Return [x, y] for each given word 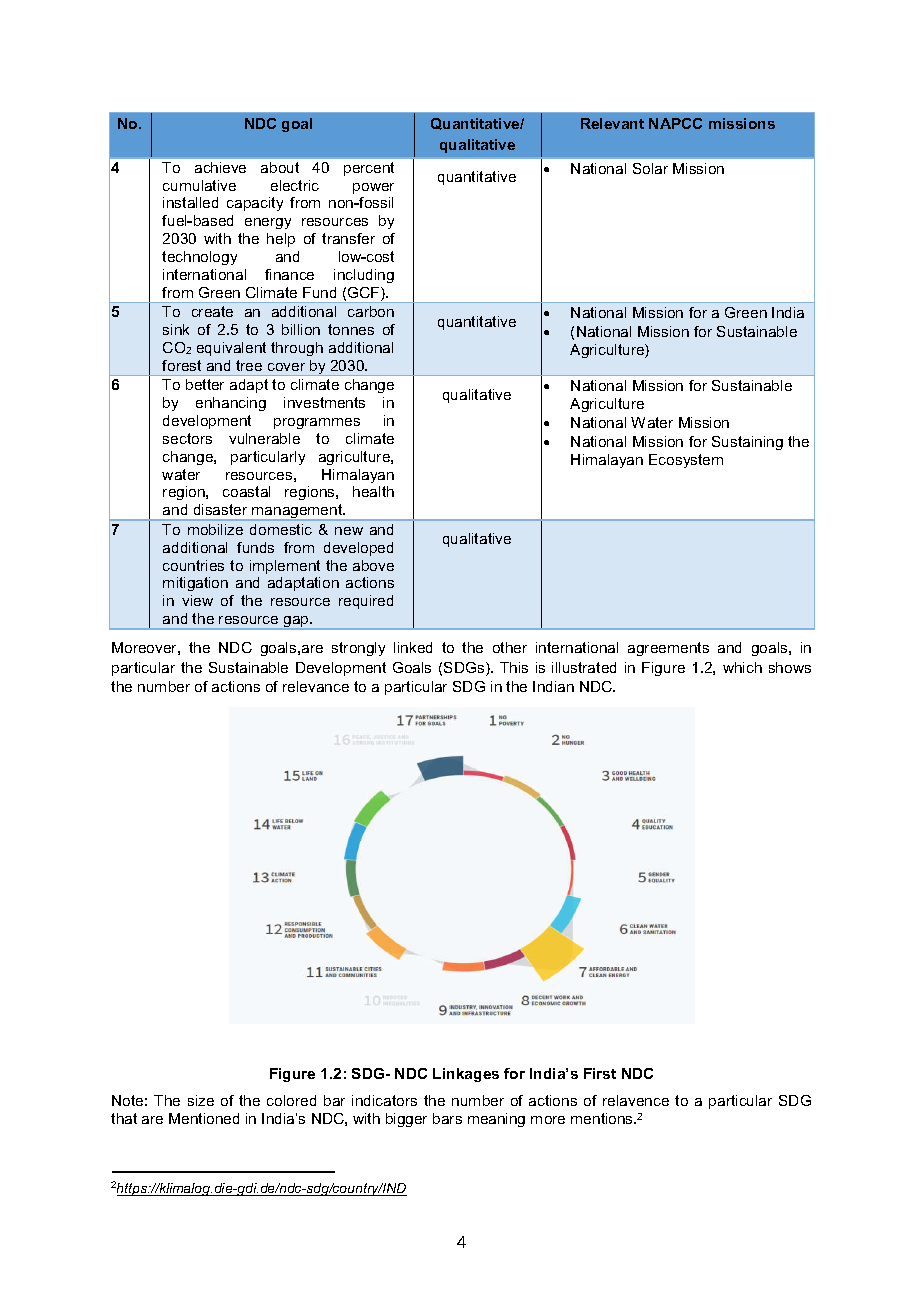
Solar [650, 168]
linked [413, 647]
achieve [220, 167]
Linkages [466, 1075]
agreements [668, 649]
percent [369, 169]
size [201, 1100]
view [197, 600]
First [600, 1073]
